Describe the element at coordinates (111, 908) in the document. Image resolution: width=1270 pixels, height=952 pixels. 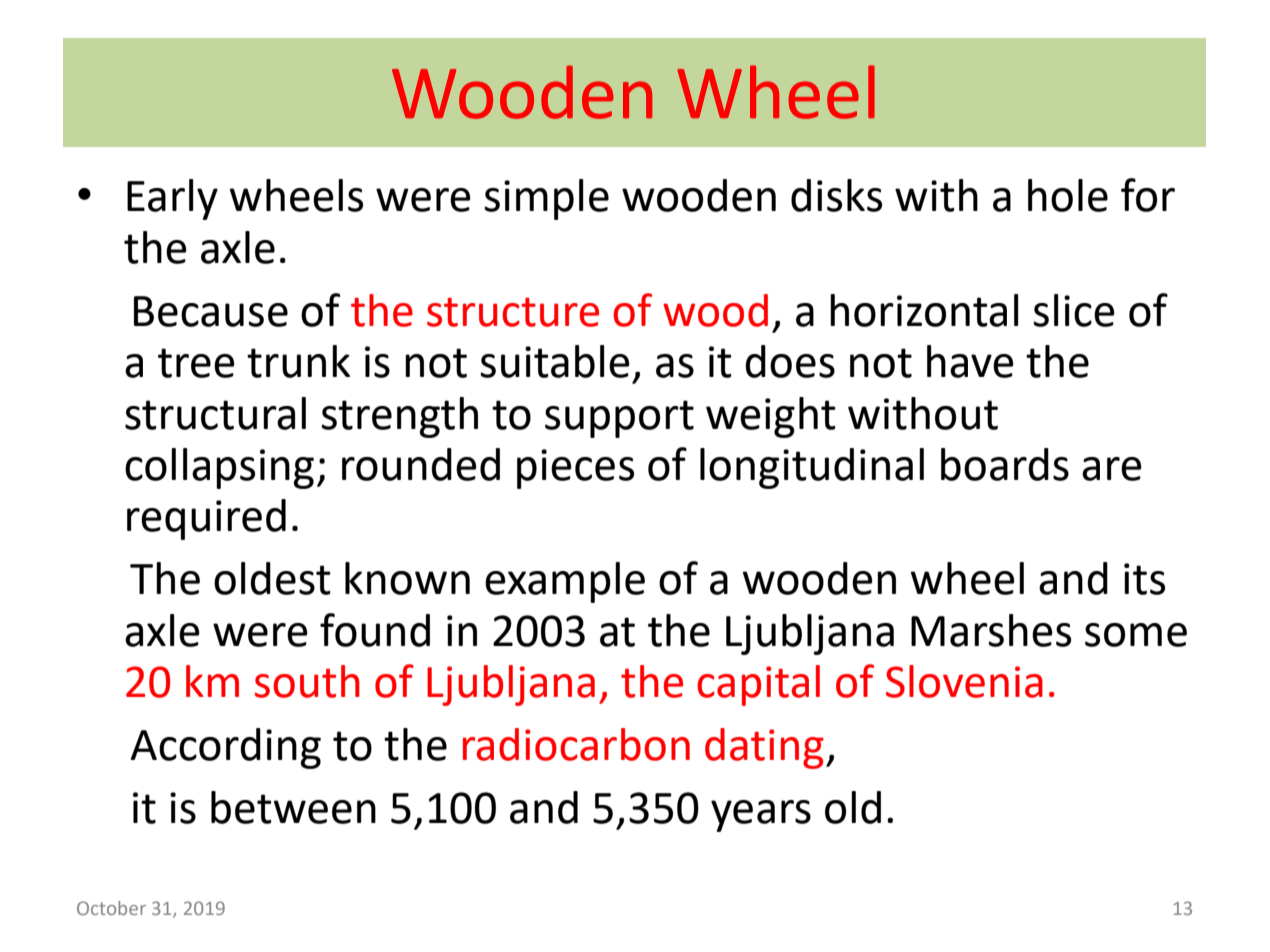
I see `October` at that location.
